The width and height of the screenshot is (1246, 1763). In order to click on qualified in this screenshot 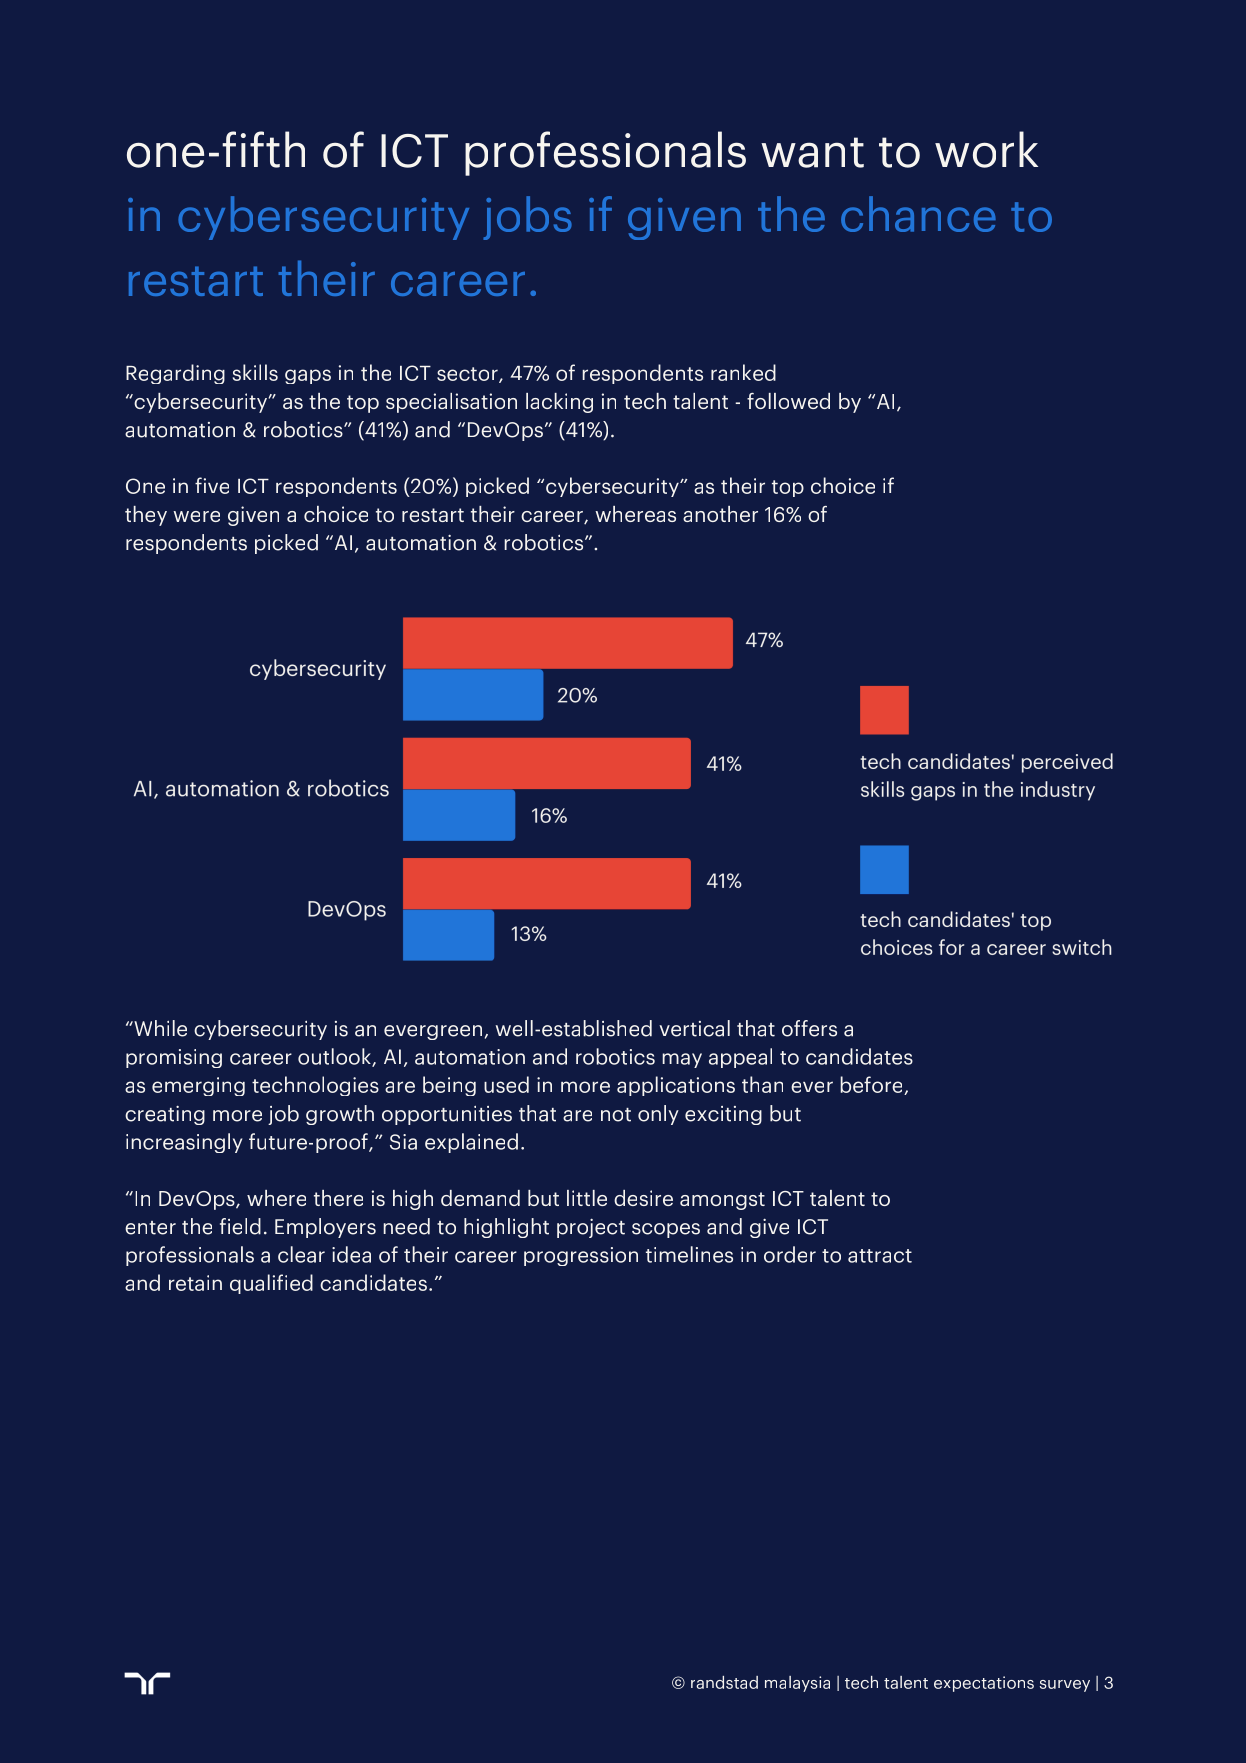, I will do `click(271, 1284)`.
